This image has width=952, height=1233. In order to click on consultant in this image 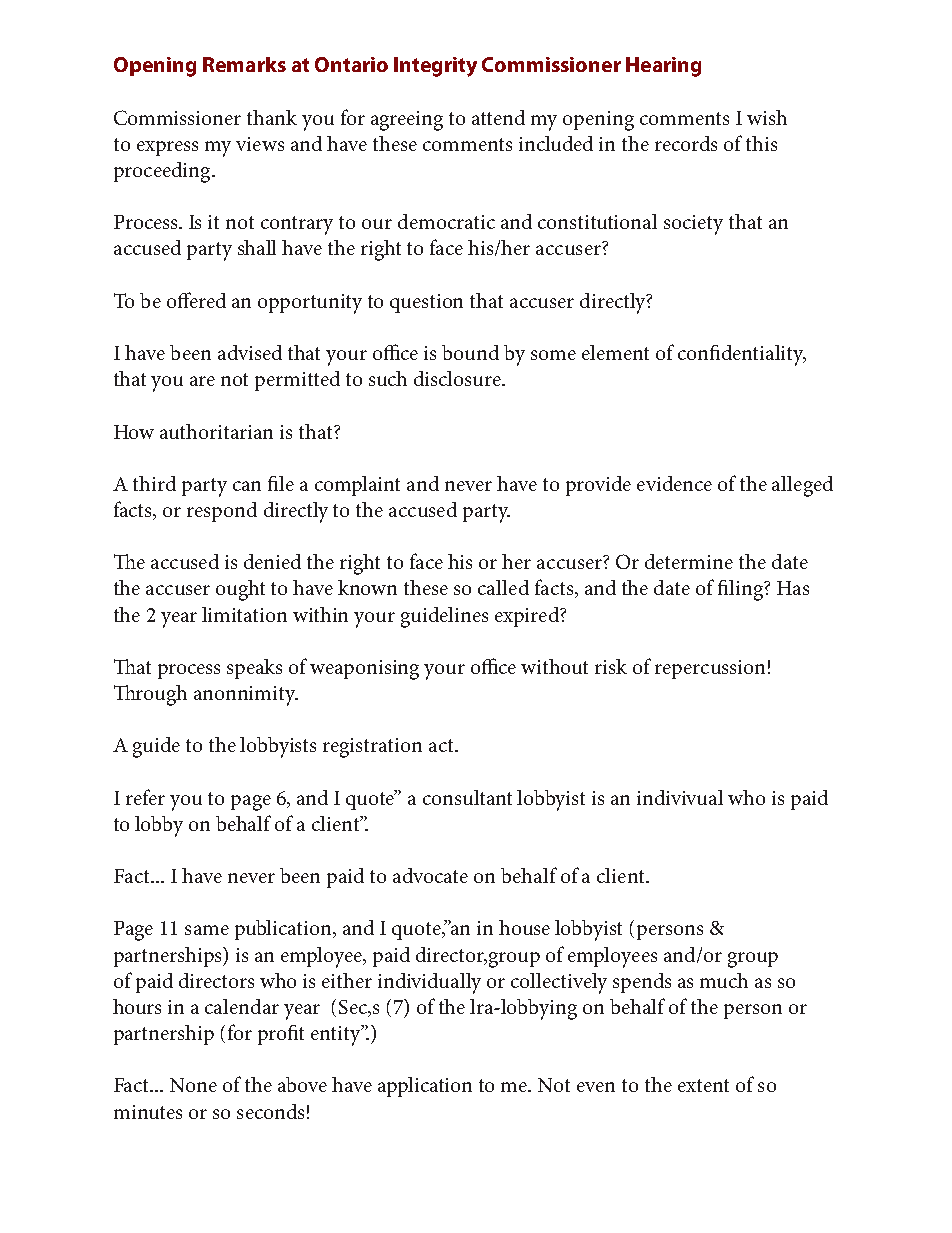, I will do `click(467, 797)`.
